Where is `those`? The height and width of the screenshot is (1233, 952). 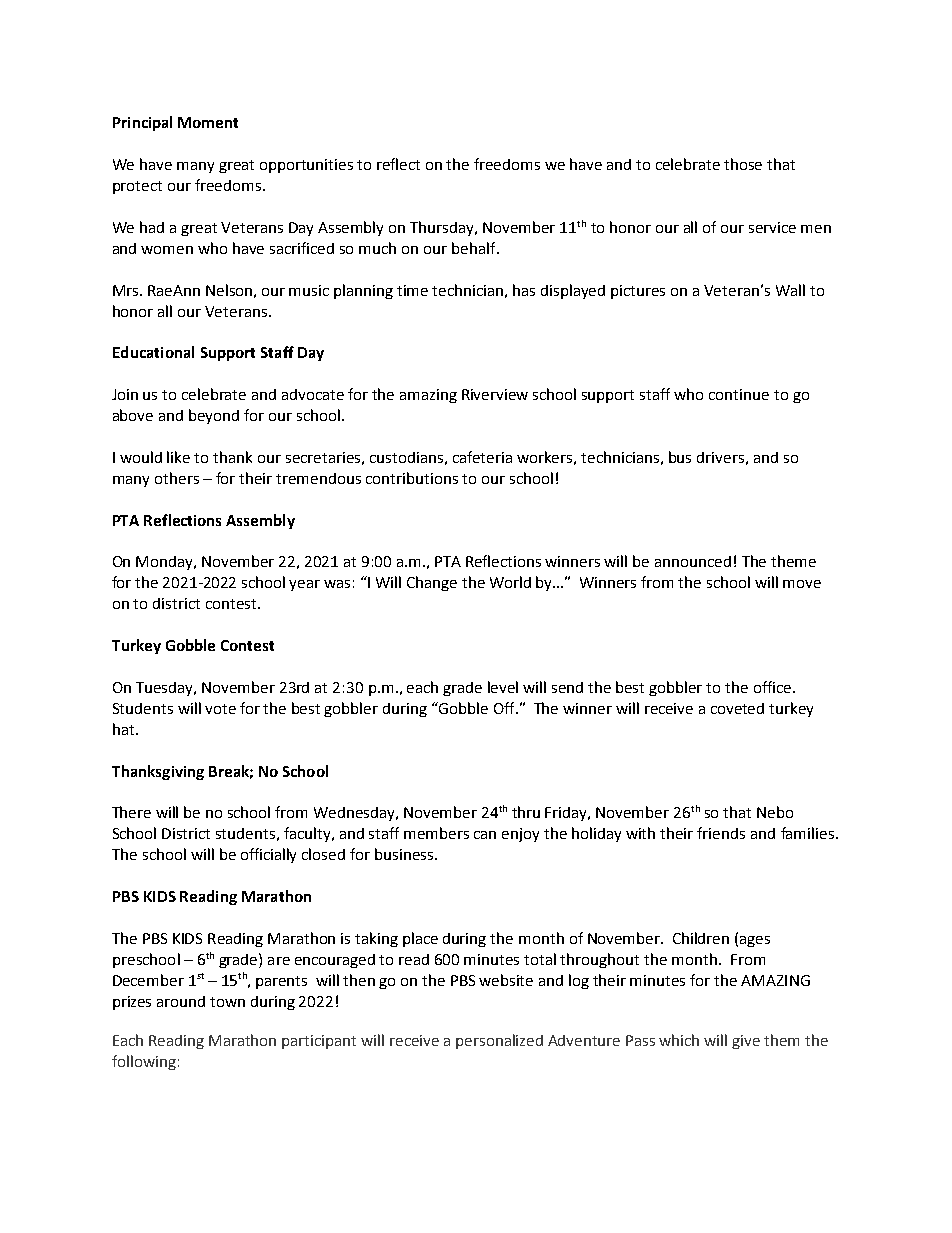
those is located at coordinates (743, 164).
